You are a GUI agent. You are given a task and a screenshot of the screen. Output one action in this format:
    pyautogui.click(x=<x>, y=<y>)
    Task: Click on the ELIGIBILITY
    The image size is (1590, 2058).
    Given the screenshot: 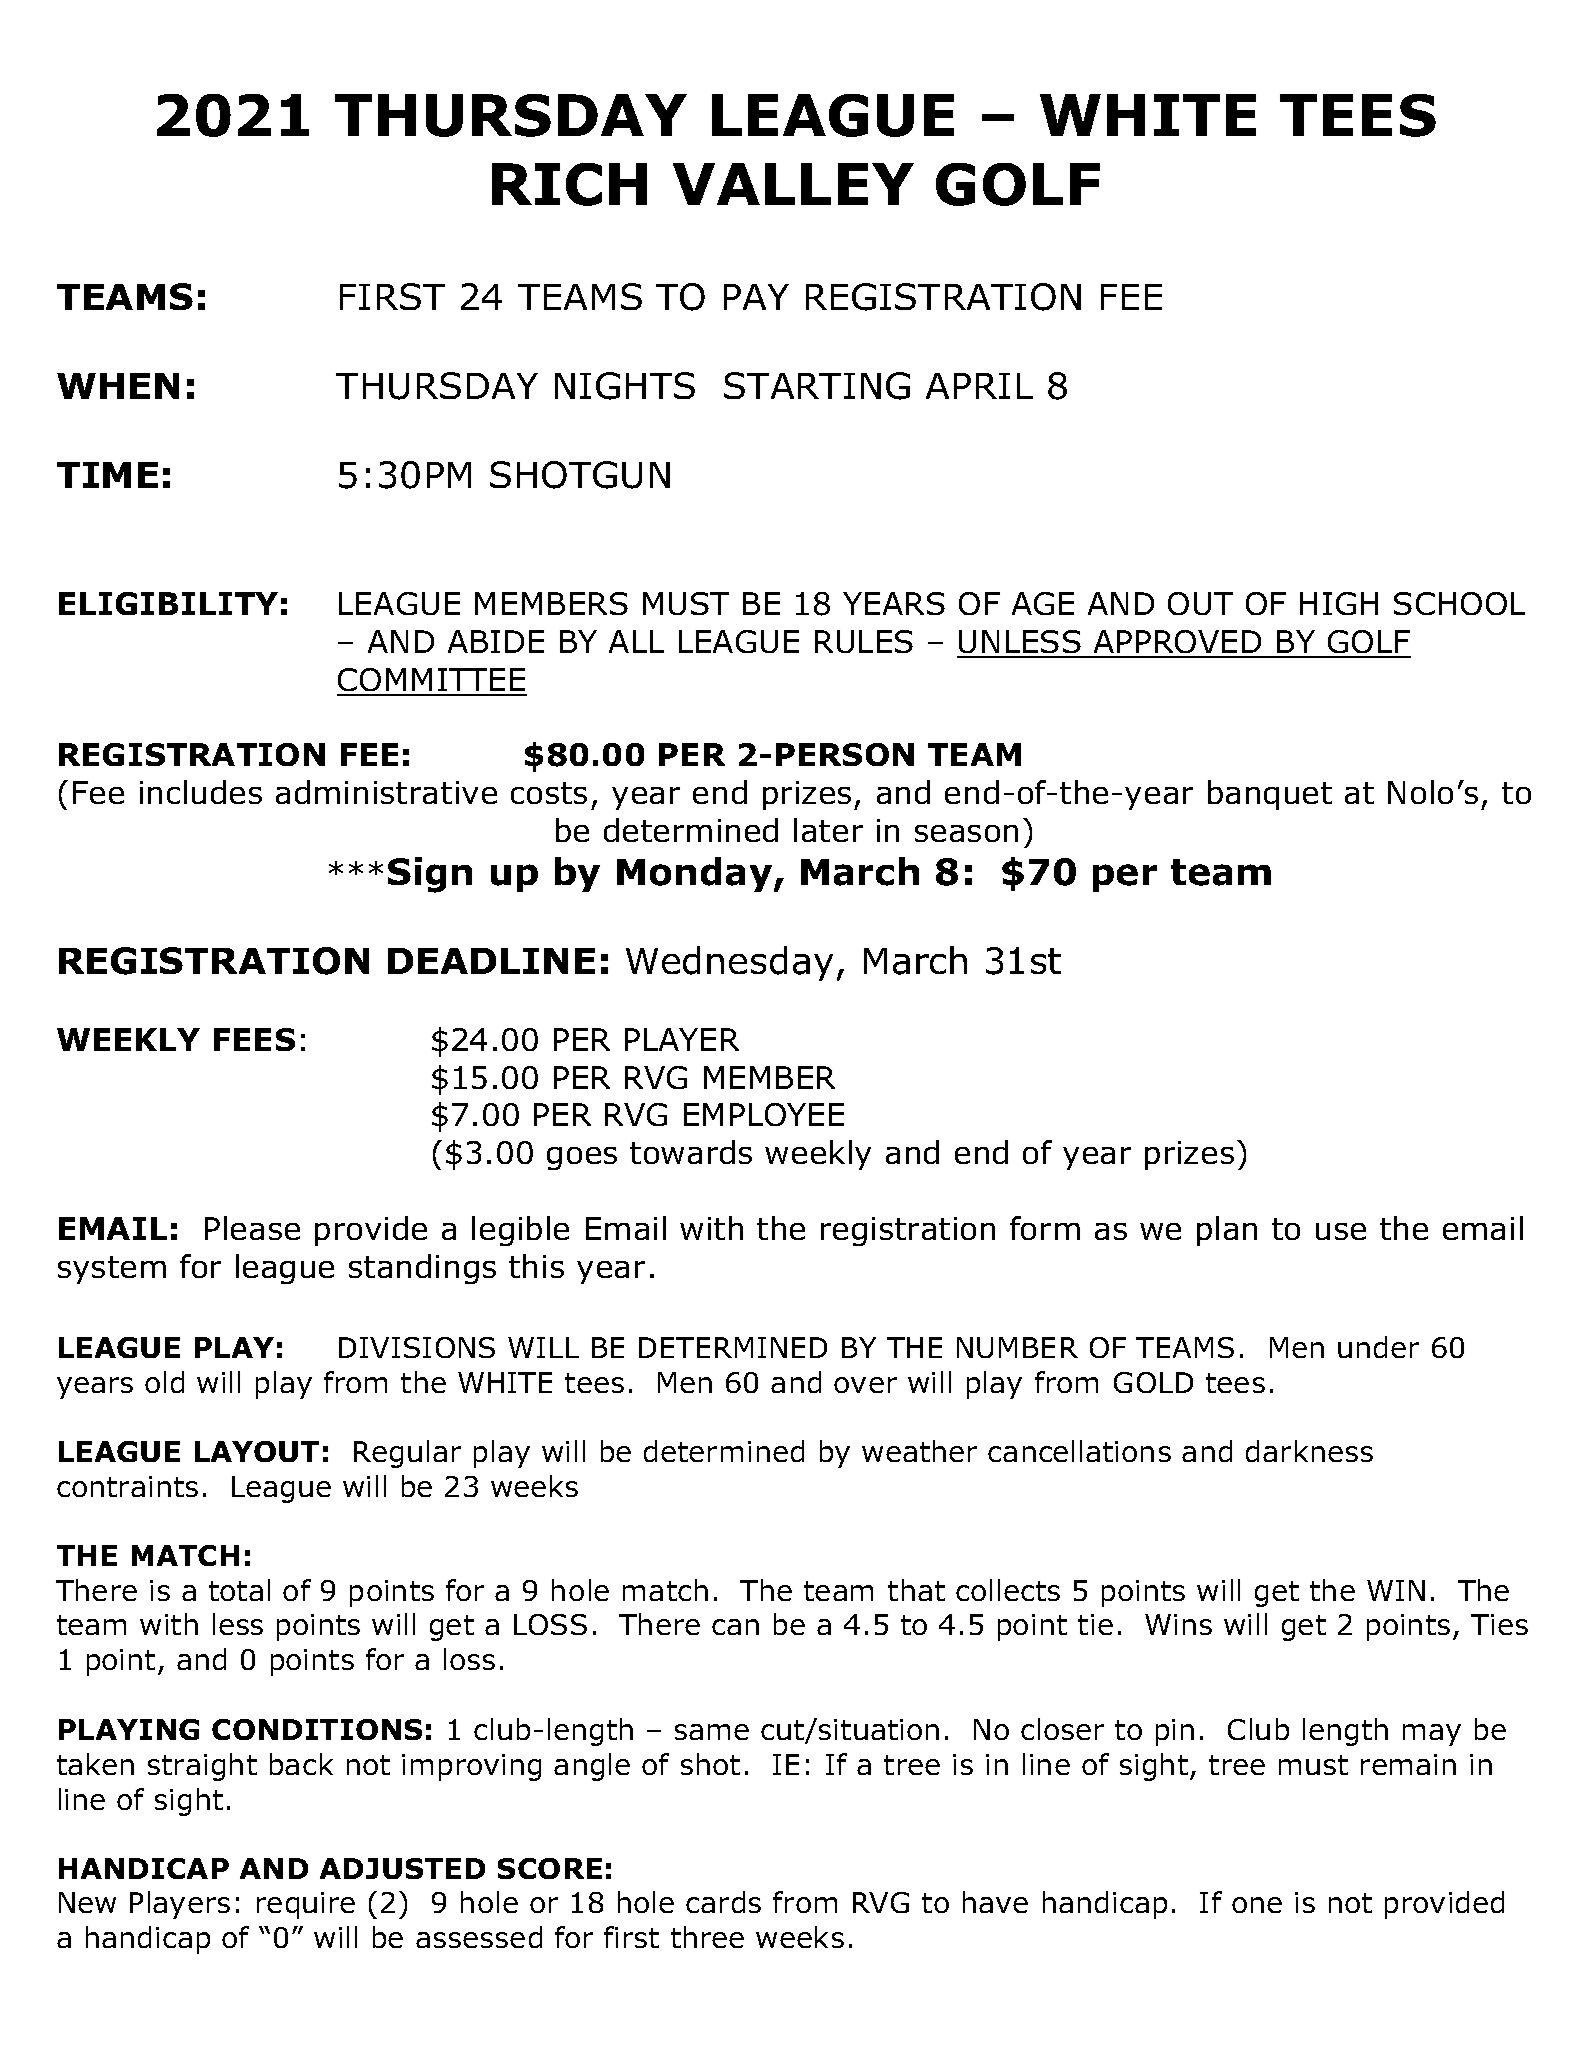 What is the action you would take?
    pyautogui.click(x=168, y=603)
